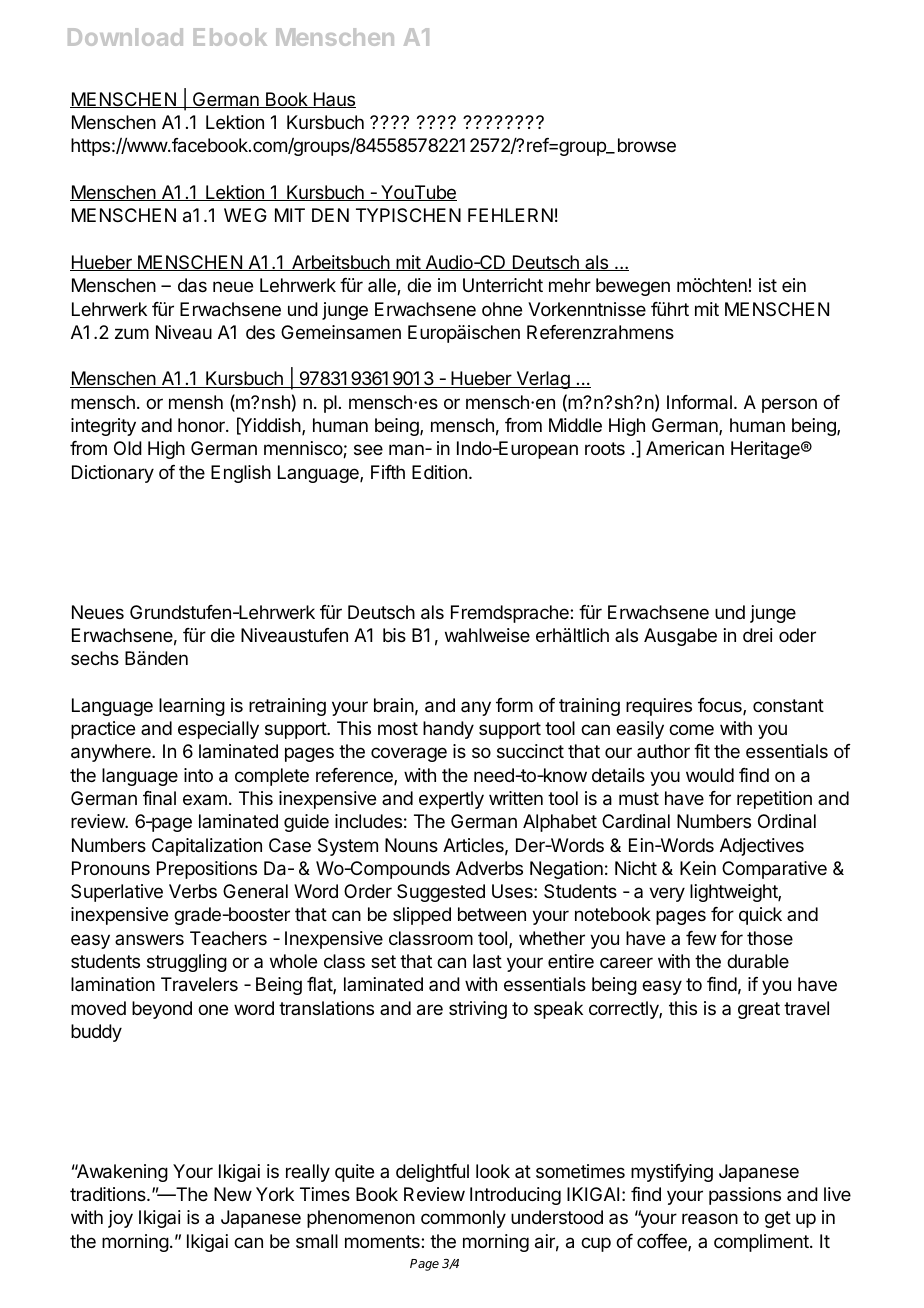  What do you see at coordinates (125, 37) in the screenshot?
I see `Download` at bounding box center [125, 37].
